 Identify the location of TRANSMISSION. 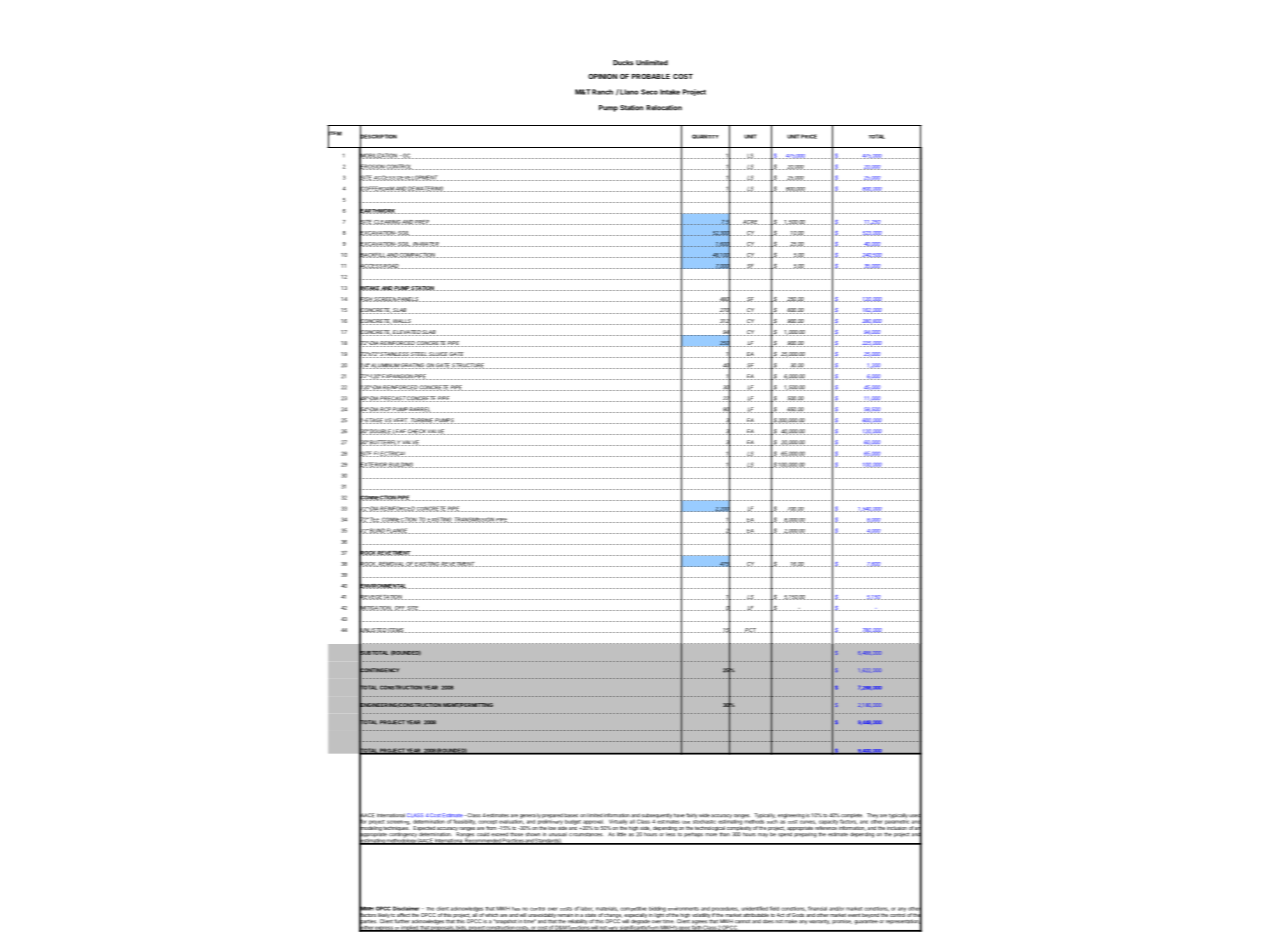
(474, 520).
